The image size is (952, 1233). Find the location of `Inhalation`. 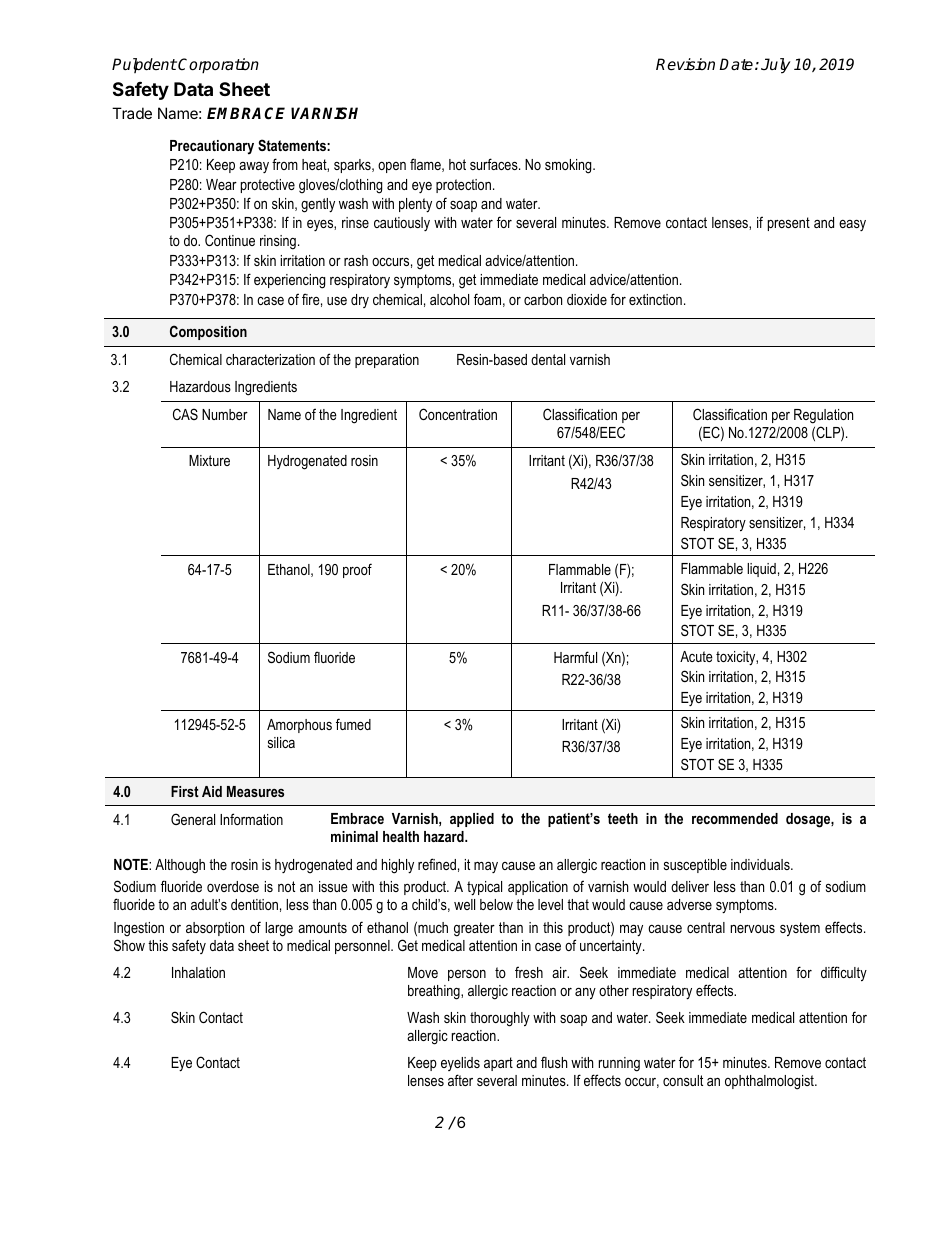

Inhalation is located at coordinates (198, 972).
